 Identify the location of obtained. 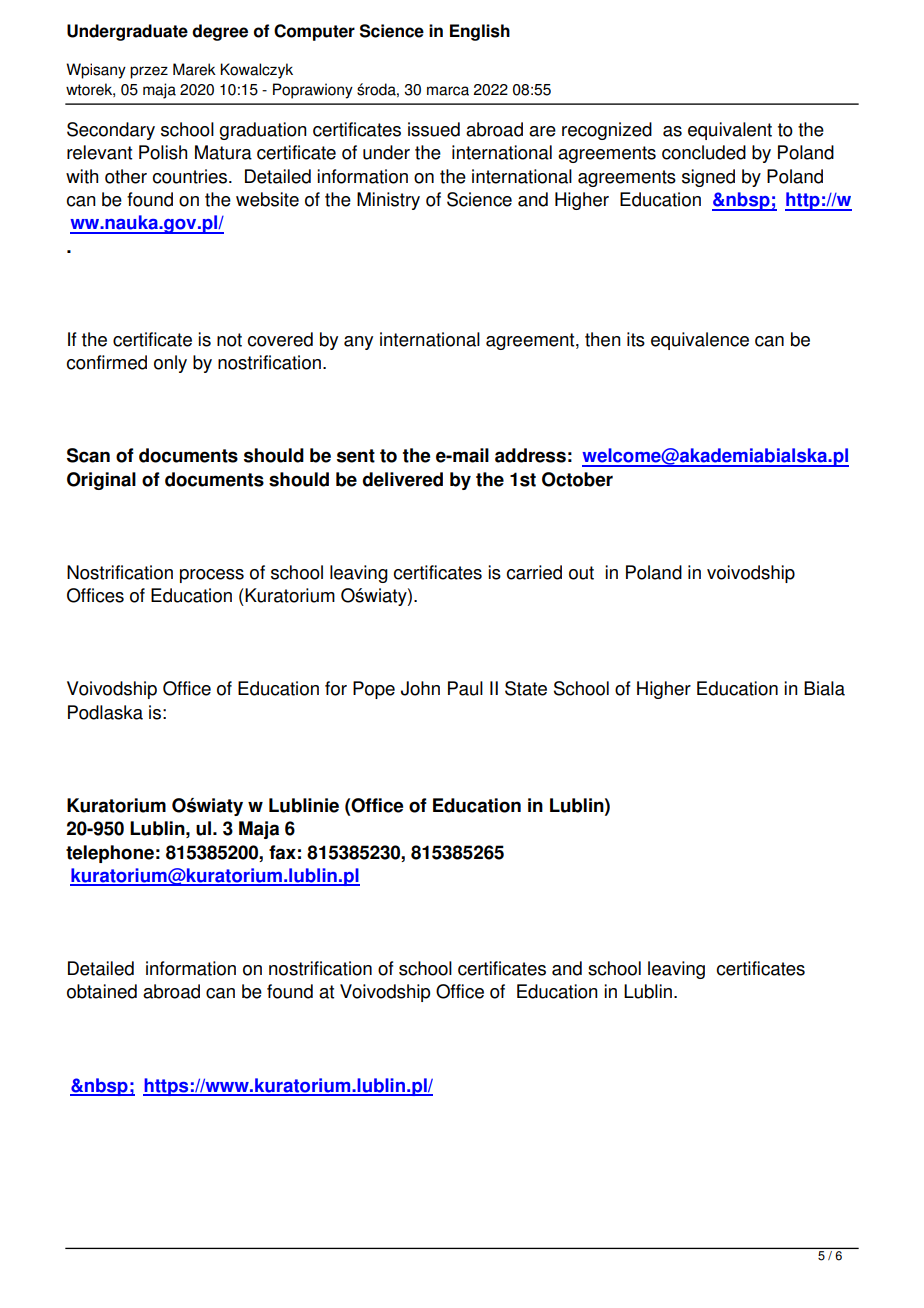
(102, 991).
